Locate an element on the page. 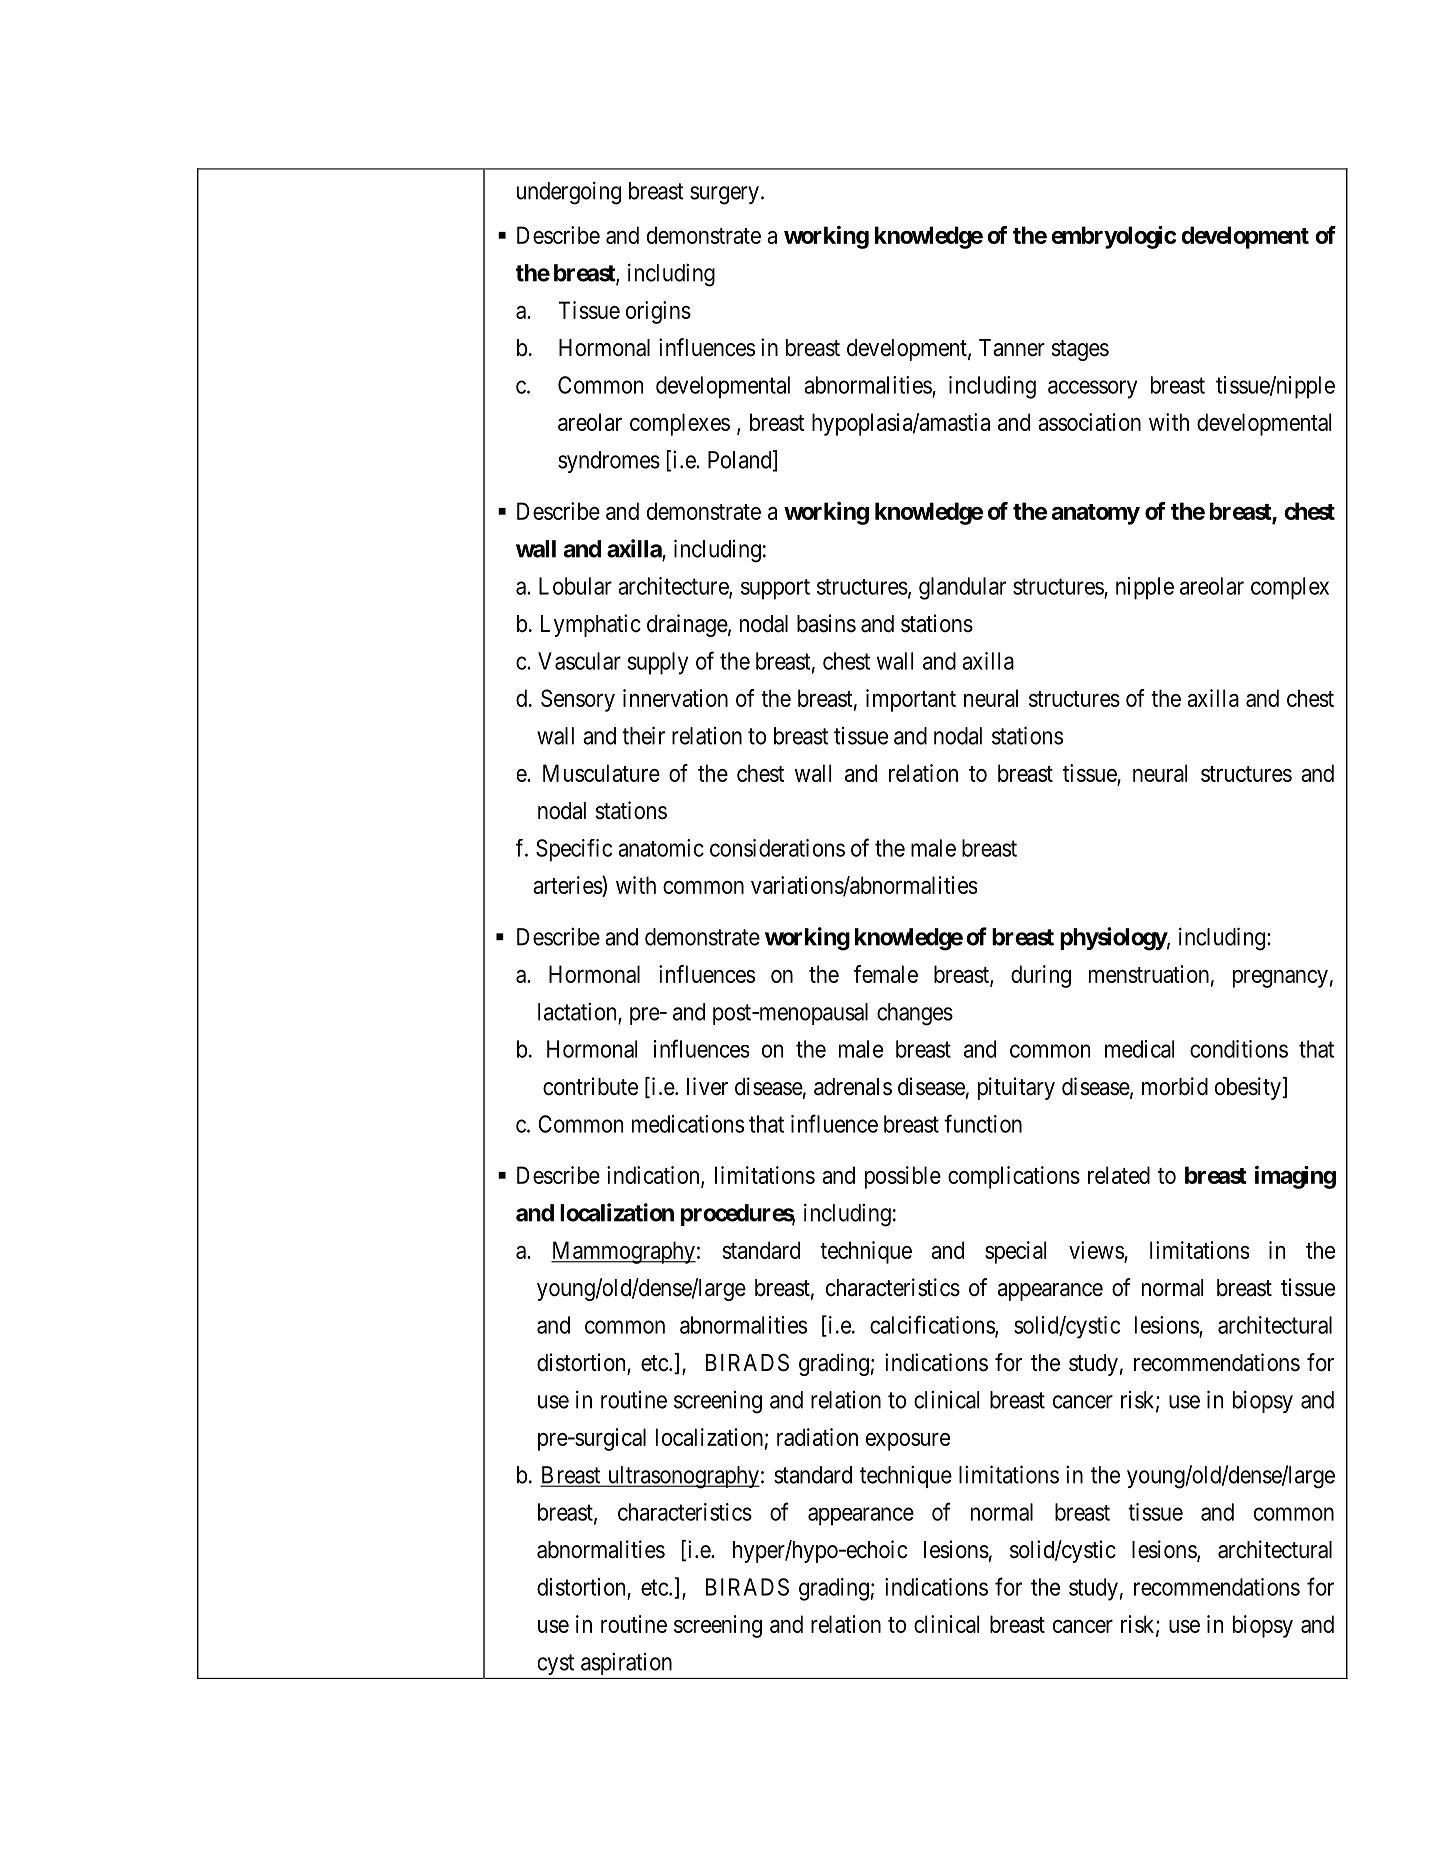  accessory is located at coordinates (1092, 389).
